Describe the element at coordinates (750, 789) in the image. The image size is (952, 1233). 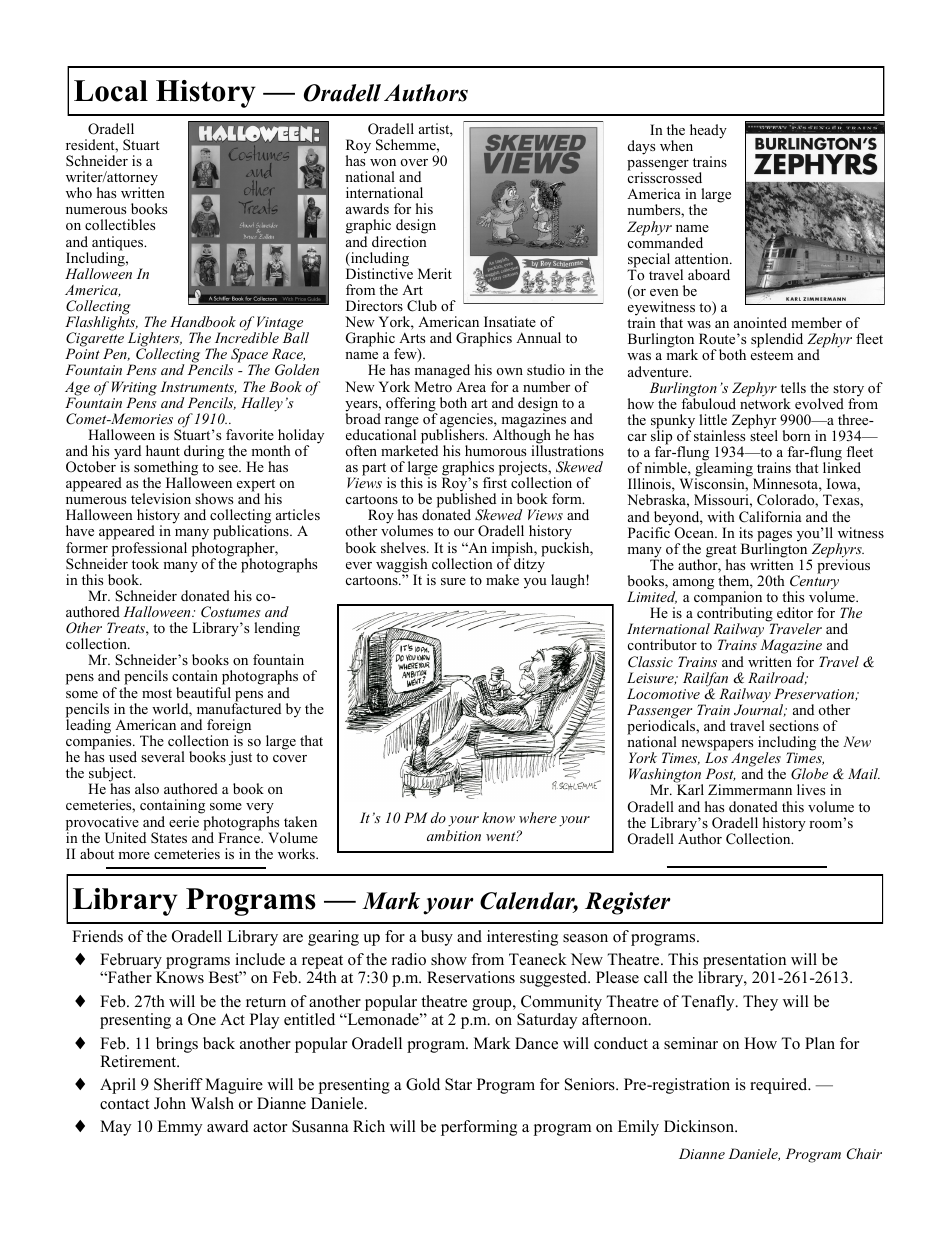
I see `Zimmermann` at that location.
